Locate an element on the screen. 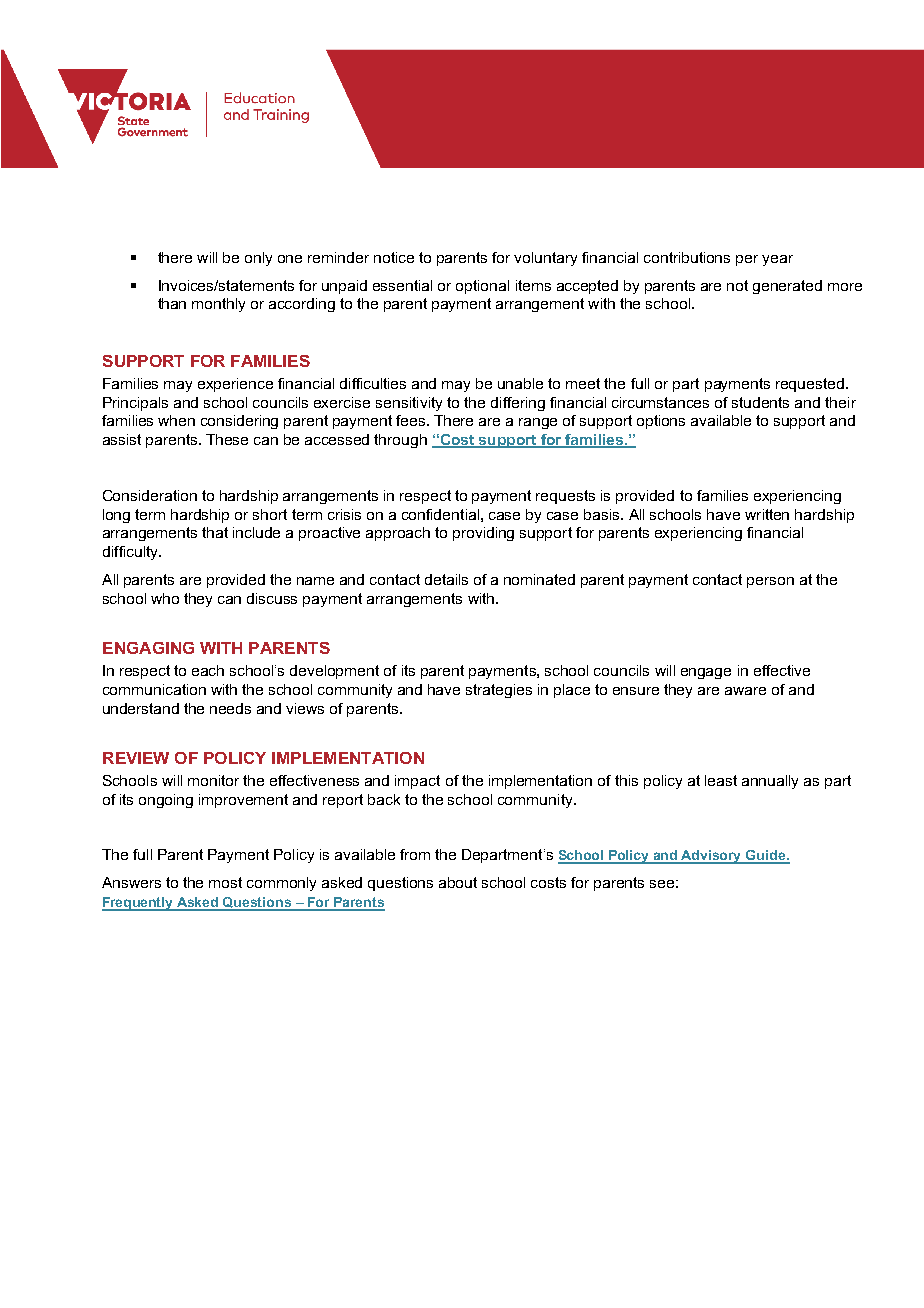  details is located at coordinates (446, 579).
